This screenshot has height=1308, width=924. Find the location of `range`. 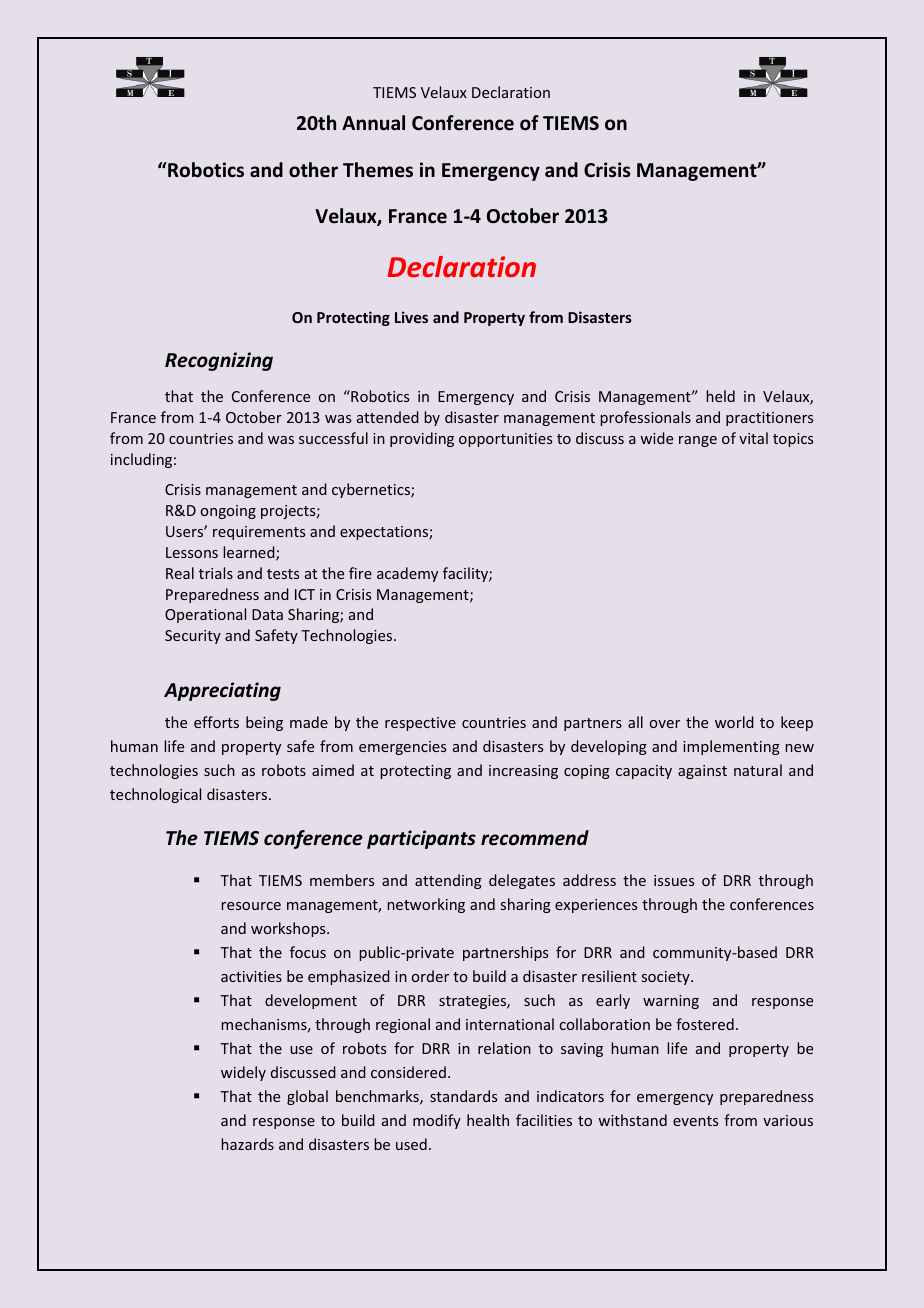

range is located at coordinates (698, 441).
